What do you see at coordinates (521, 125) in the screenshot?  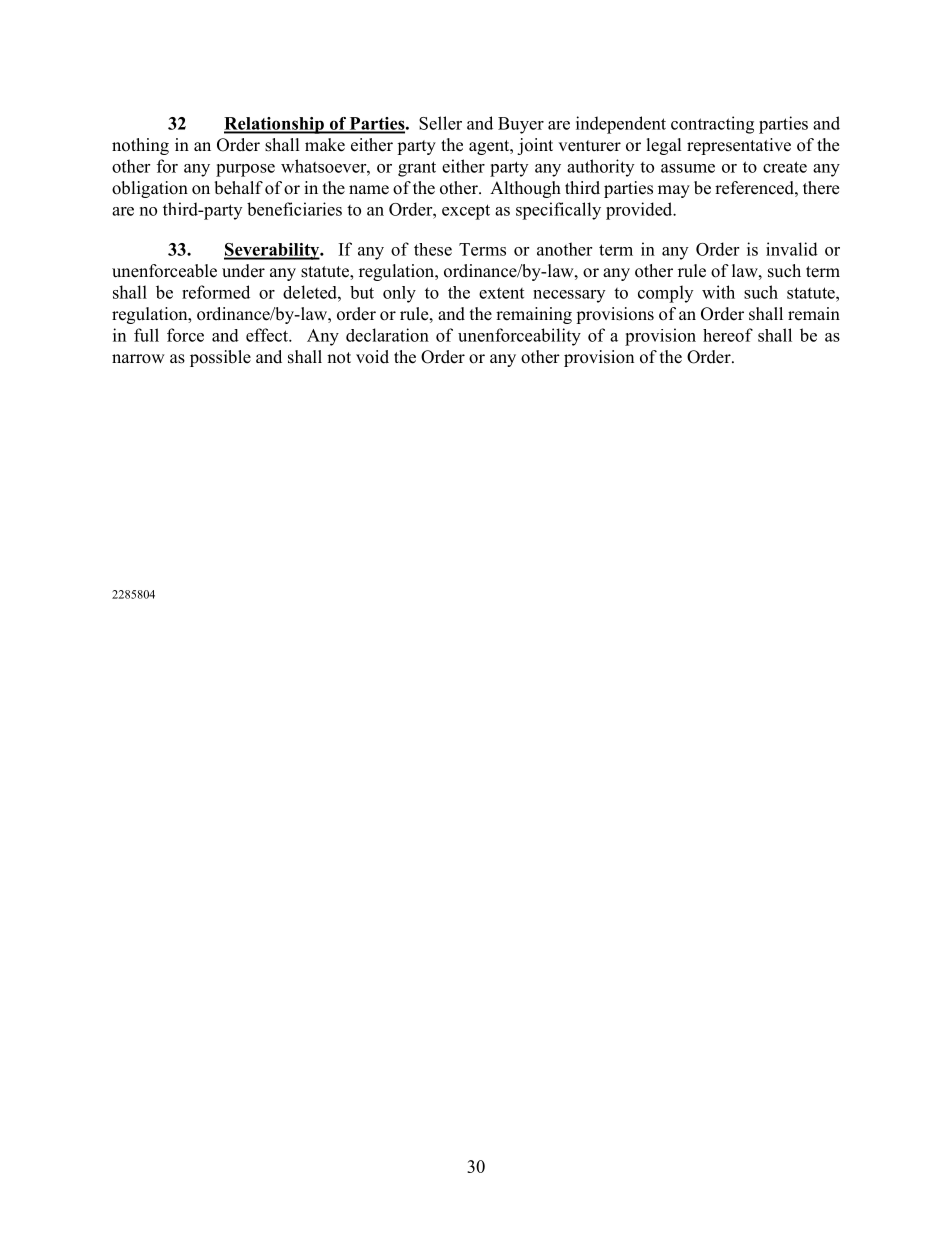 I see `Buyer` at bounding box center [521, 125].
